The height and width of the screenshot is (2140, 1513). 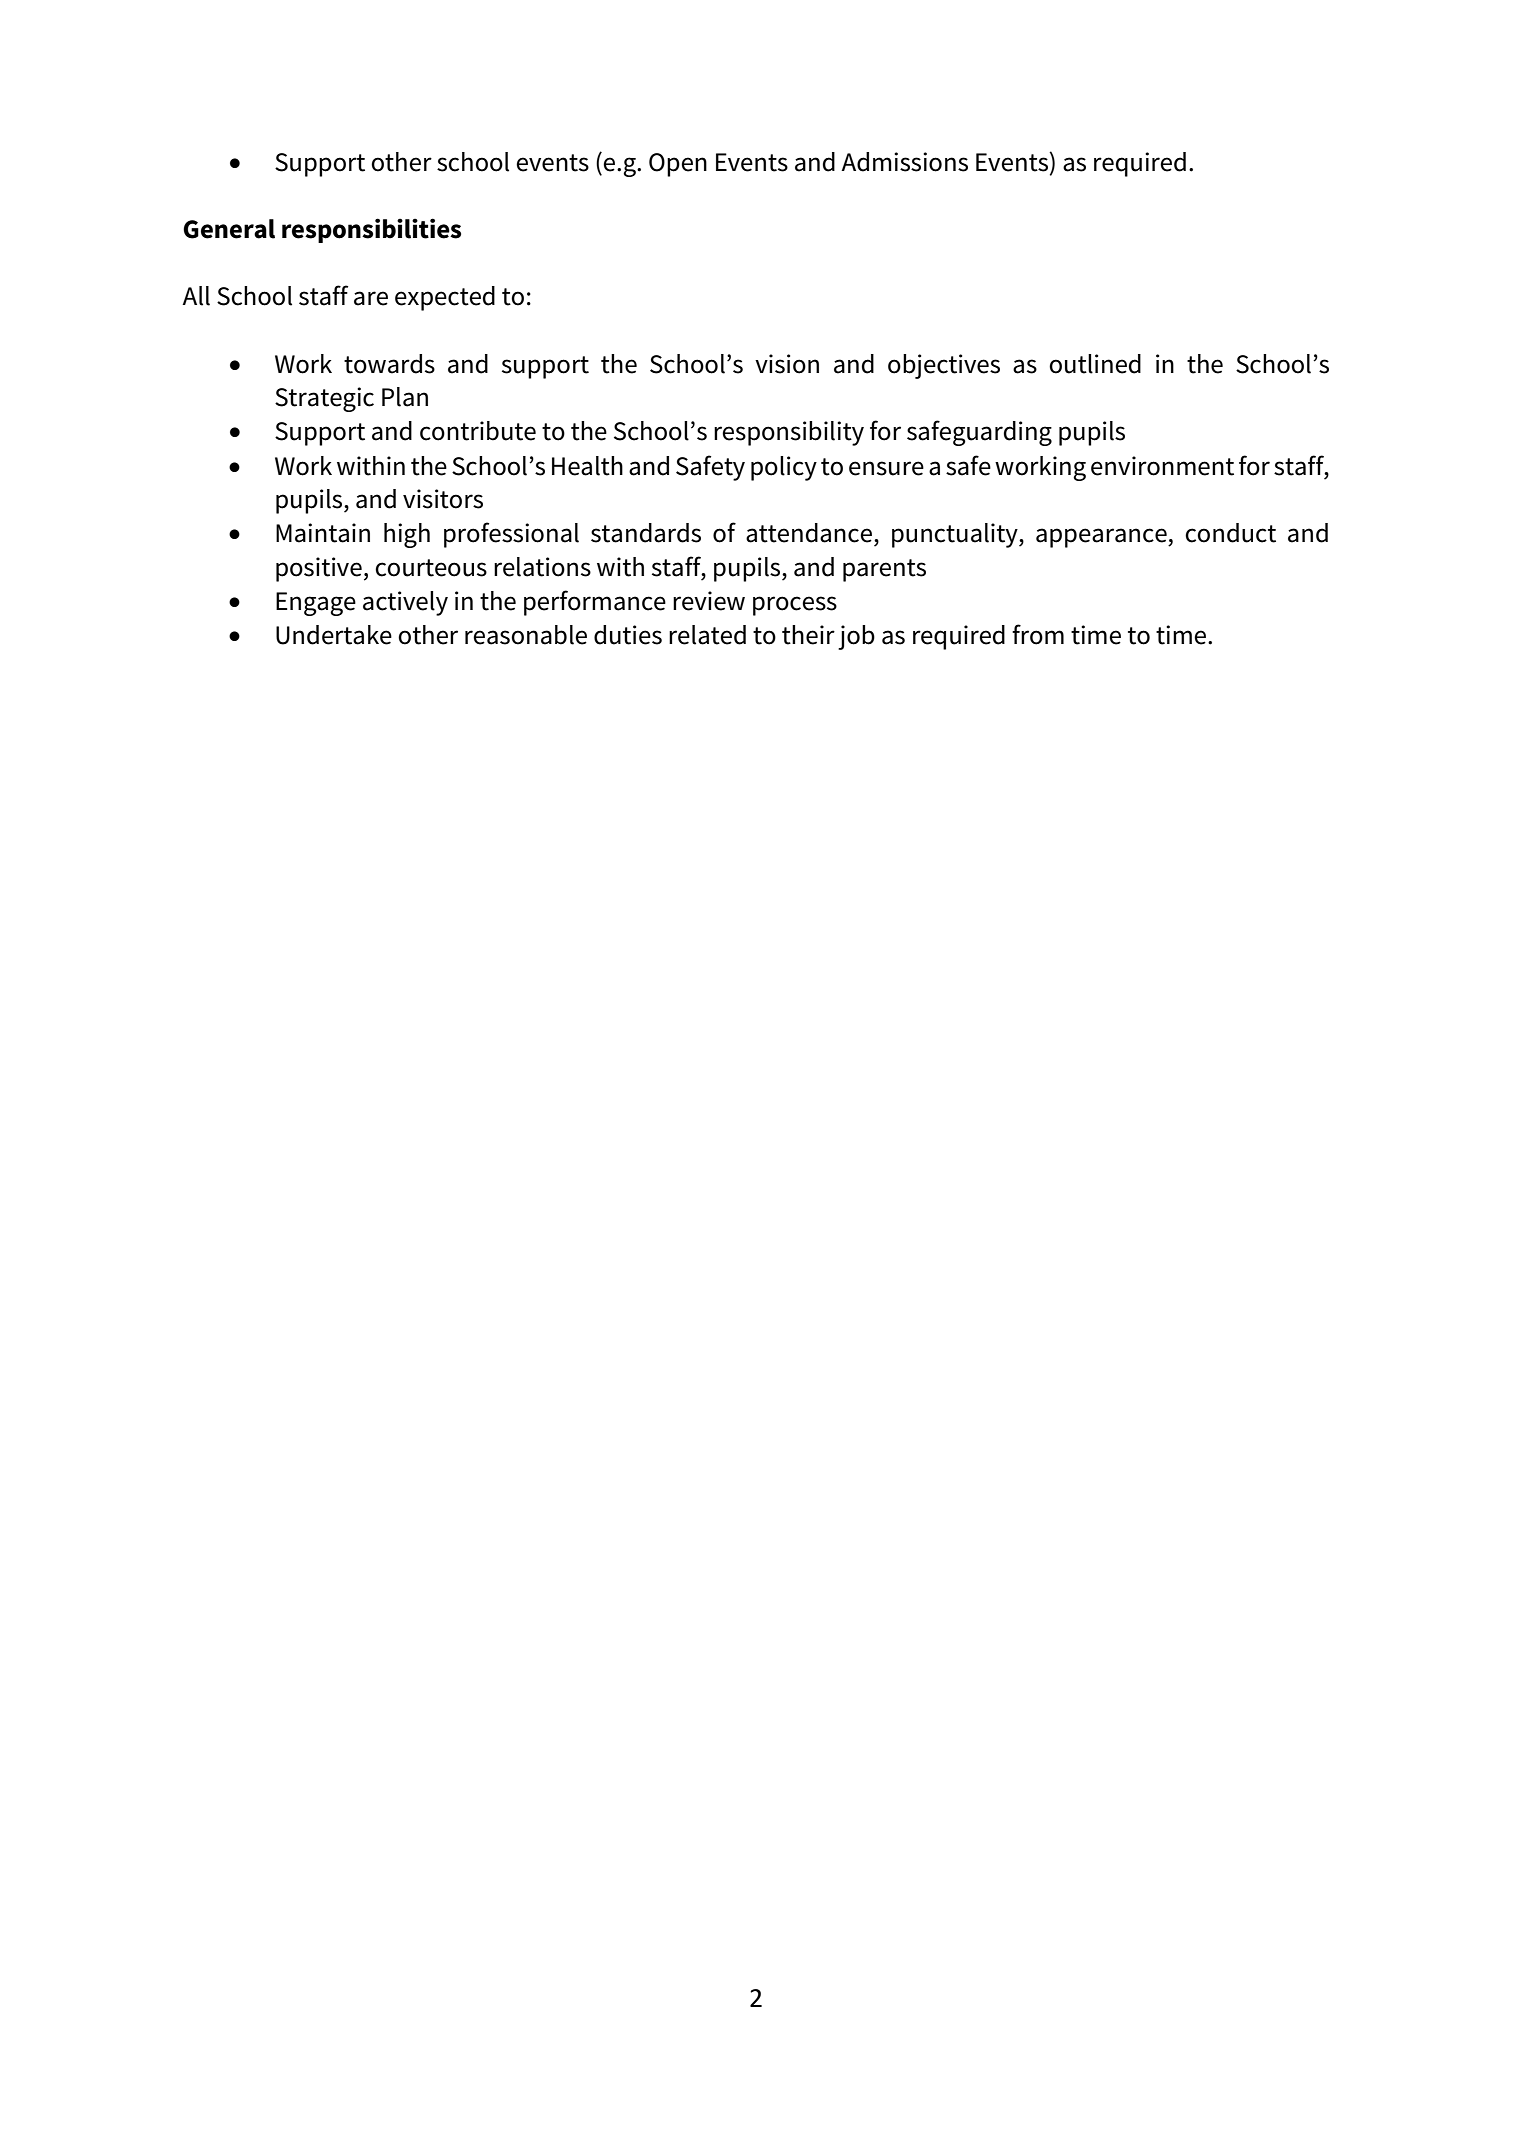 I want to click on from, so click(x=1038, y=634).
